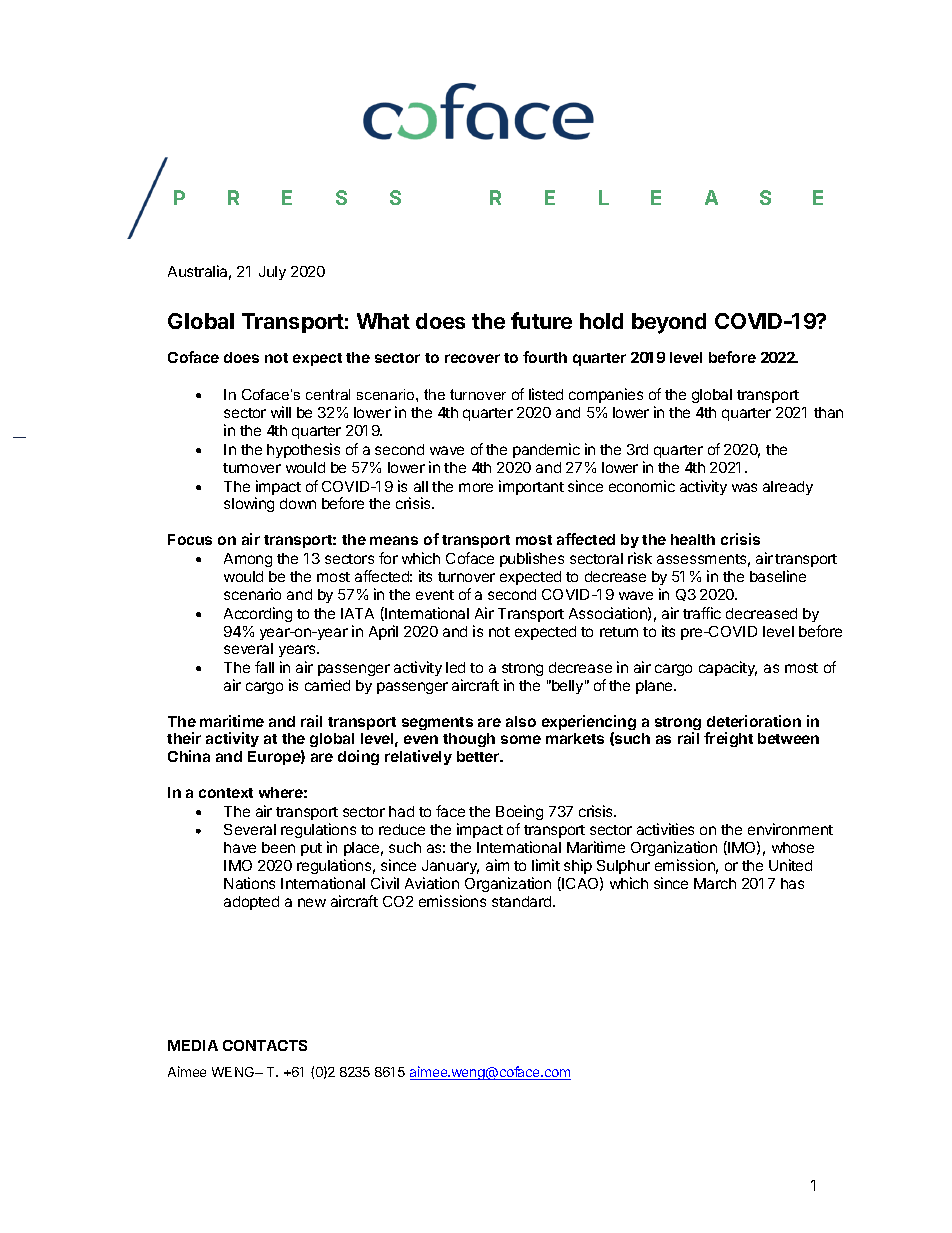 Image resolution: width=952 pixels, height=1233 pixels. What do you see at coordinates (265, 1045) in the document?
I see `CONTACTS` at bounding box center [265, 1045].
